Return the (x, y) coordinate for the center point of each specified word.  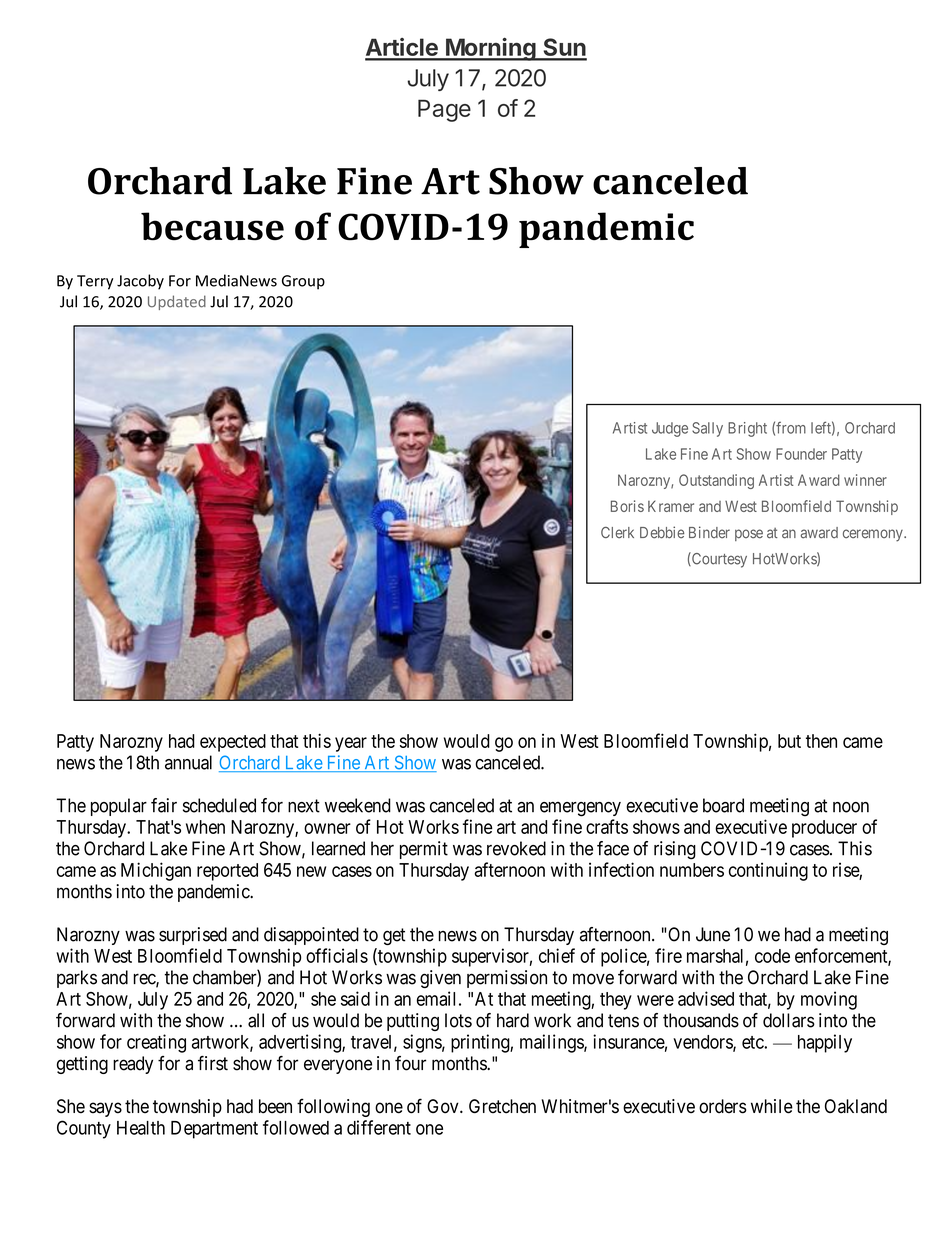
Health (141, 1128)
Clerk (617, 533)
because (212, 226)
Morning (491, 49)
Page (444, 110)
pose (749, 535)
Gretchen (502, 1106)
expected (233, 743)
